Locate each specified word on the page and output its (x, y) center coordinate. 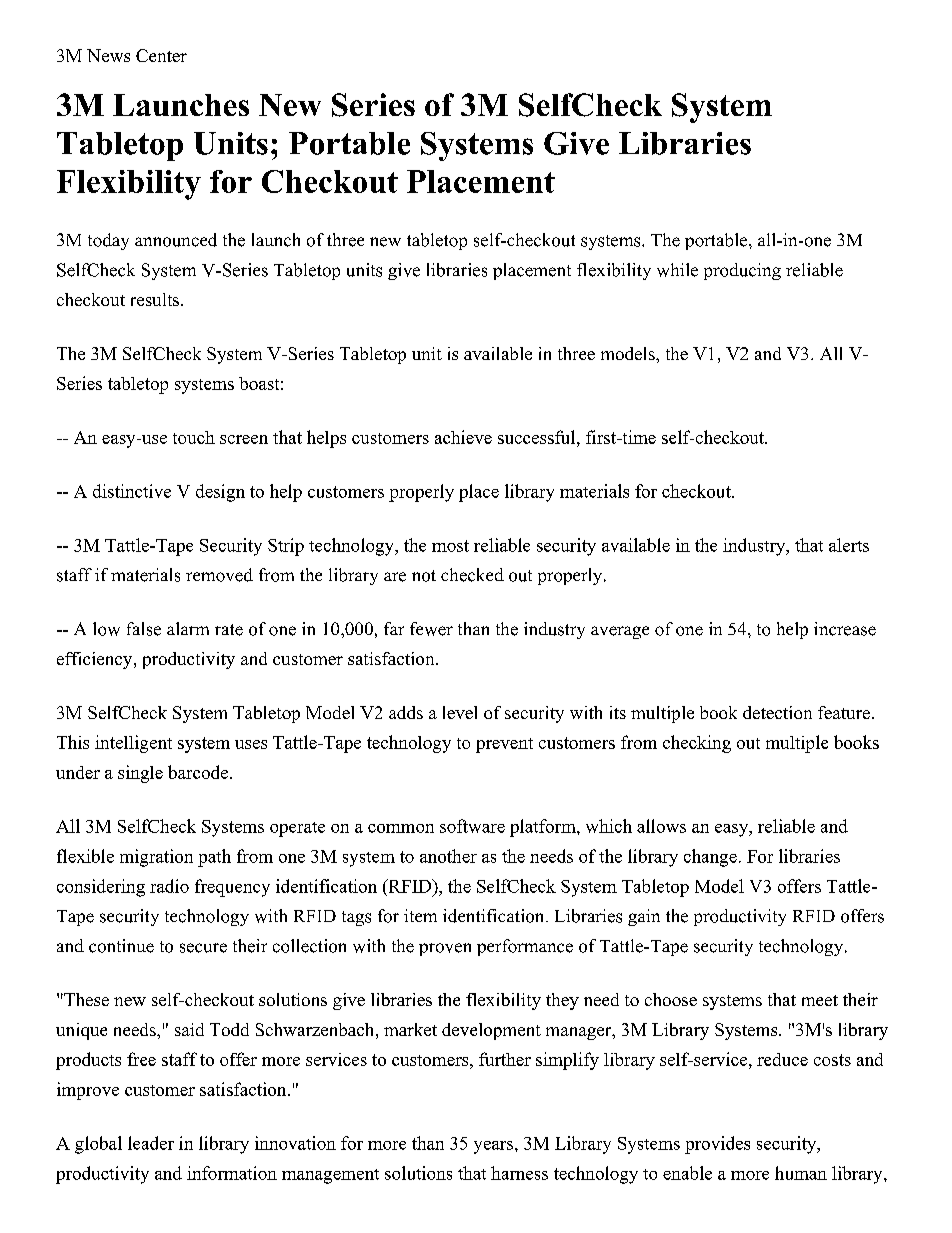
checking (697, 744)
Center (161, 55)
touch (194, 437)
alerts (849, 545)
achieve (463, 437)
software (472, 826)
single (140, 774)
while (677, 270)
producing (742, 271)
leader (151, 1143)
